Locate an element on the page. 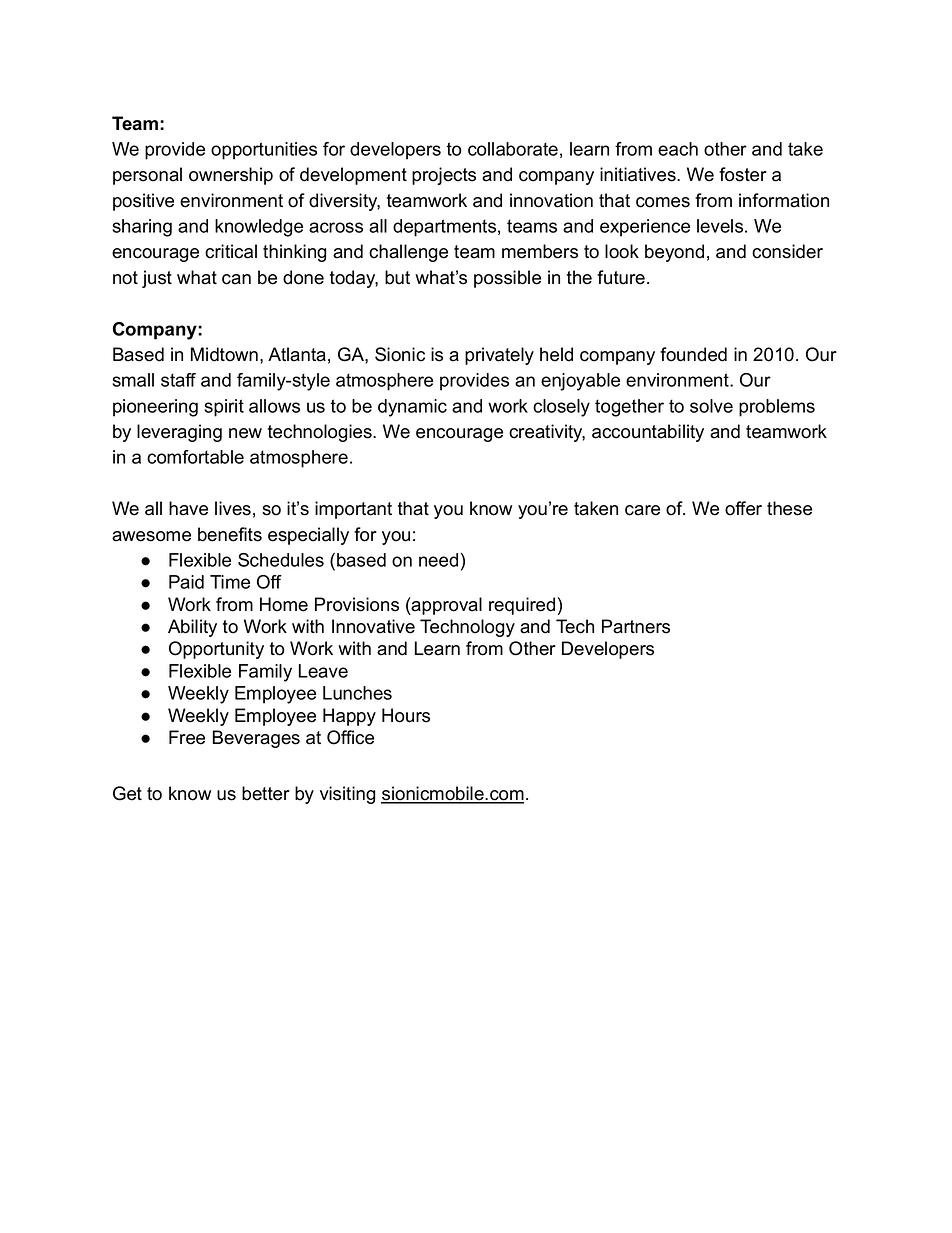 The height and width of the document is (1233, 952). need is located at coordinates (438, 560).
